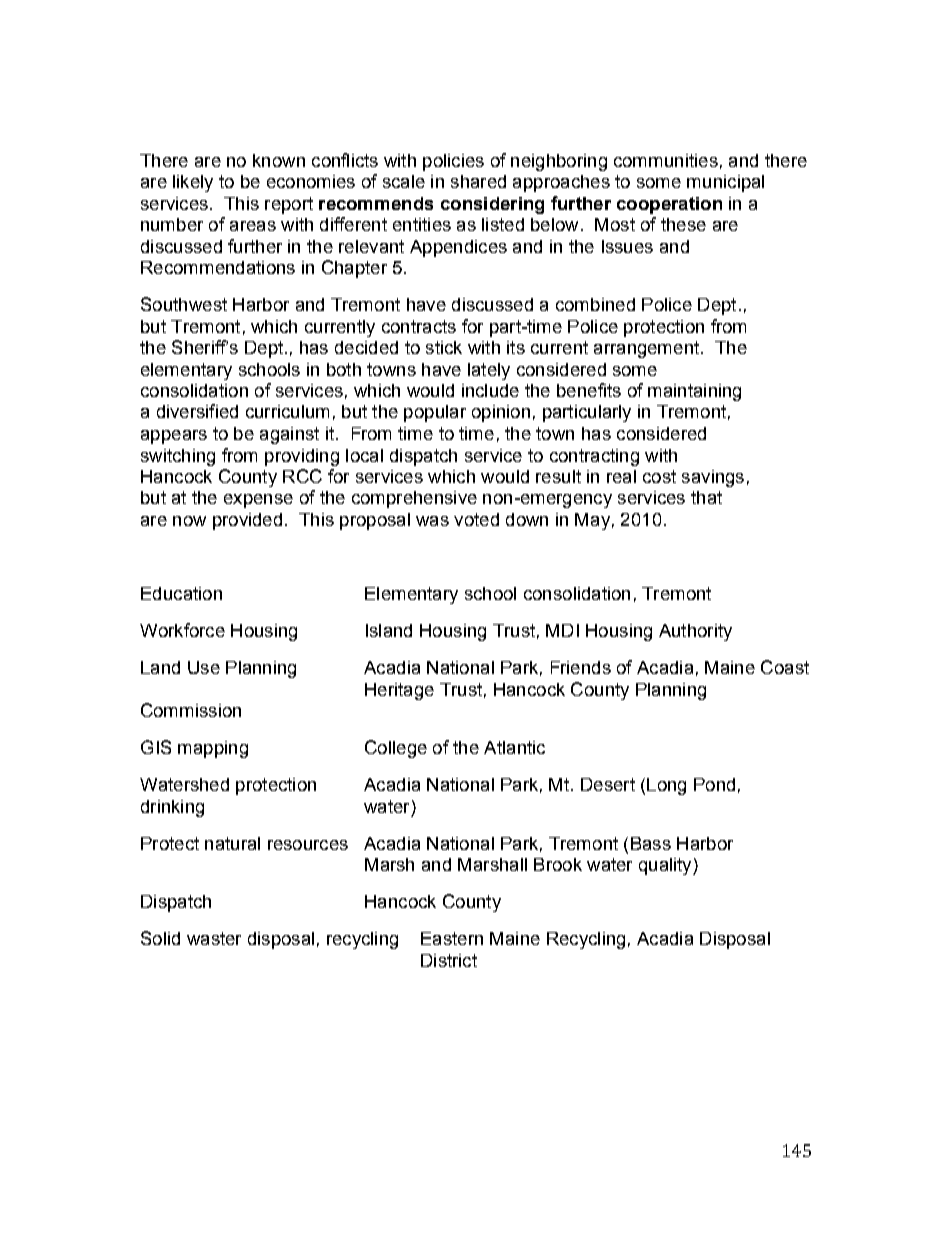 This screenshot has height=1233, width=952. What do you see at coordinates (725, 183) in the screenshot?
I see `municipal` at bounding box center [725, 183].
